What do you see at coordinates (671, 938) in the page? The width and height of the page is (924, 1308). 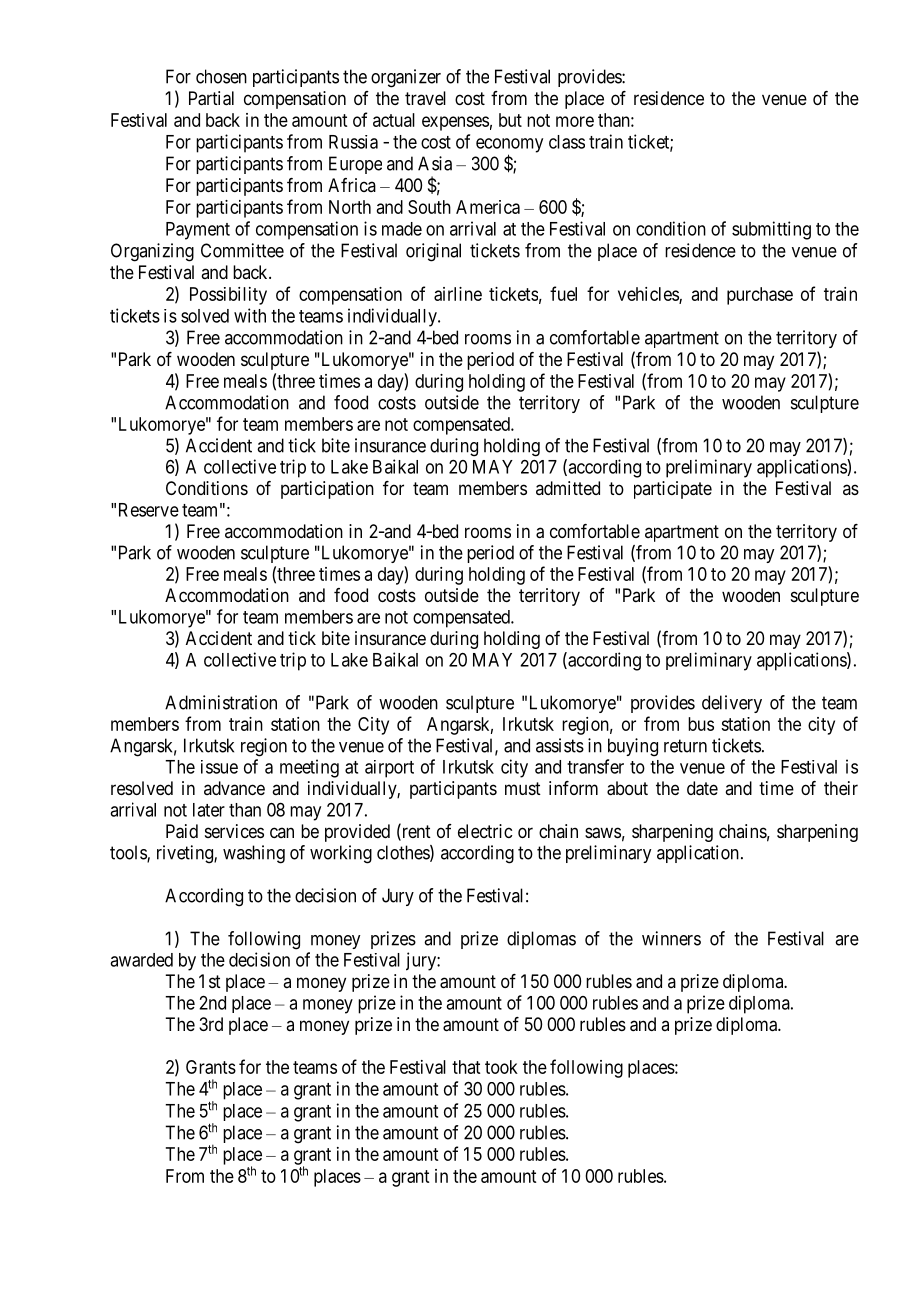 I see `winners` at bounding box center [671, 938].
